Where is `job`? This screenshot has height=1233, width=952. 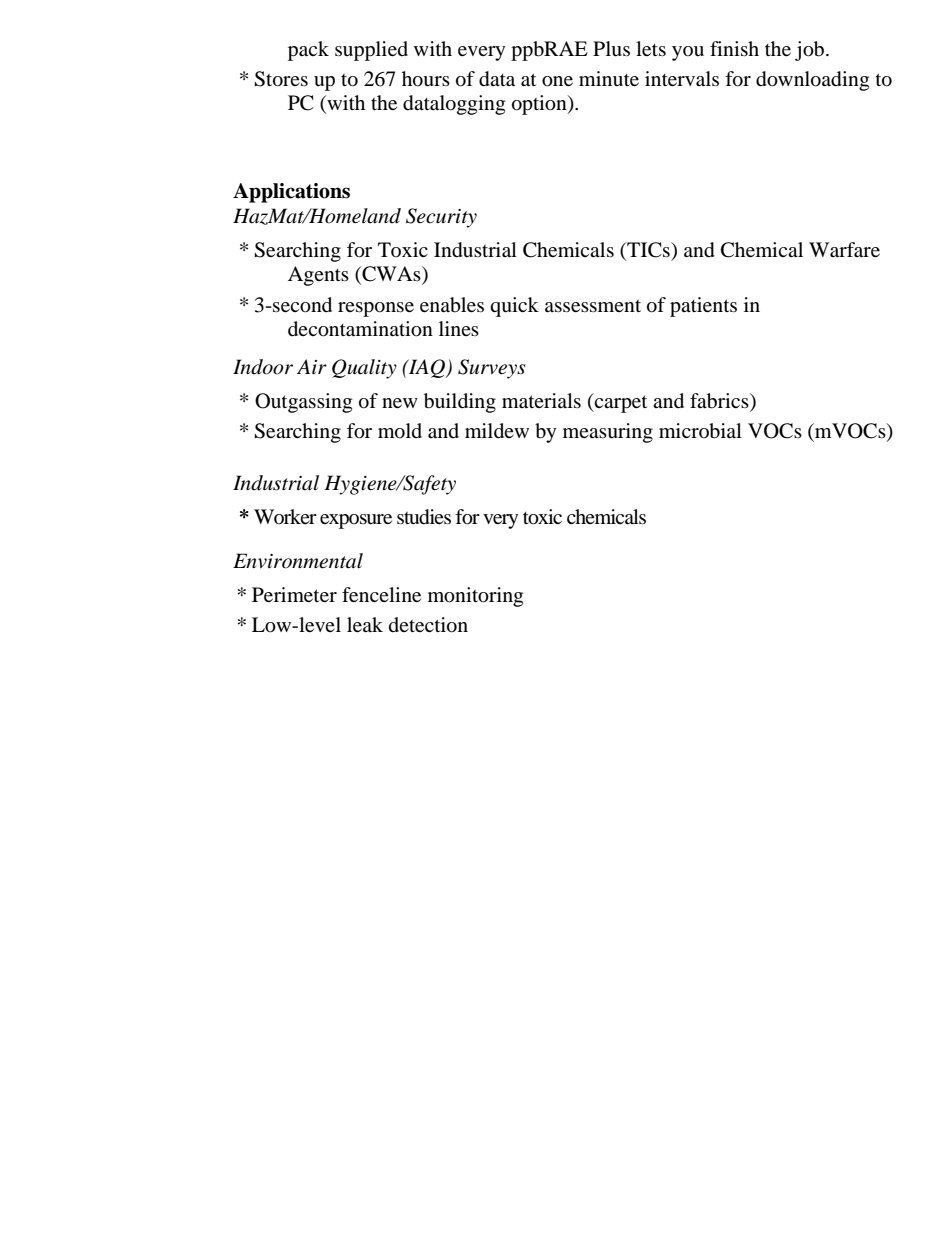
job is located at coordinates (811, 51).
